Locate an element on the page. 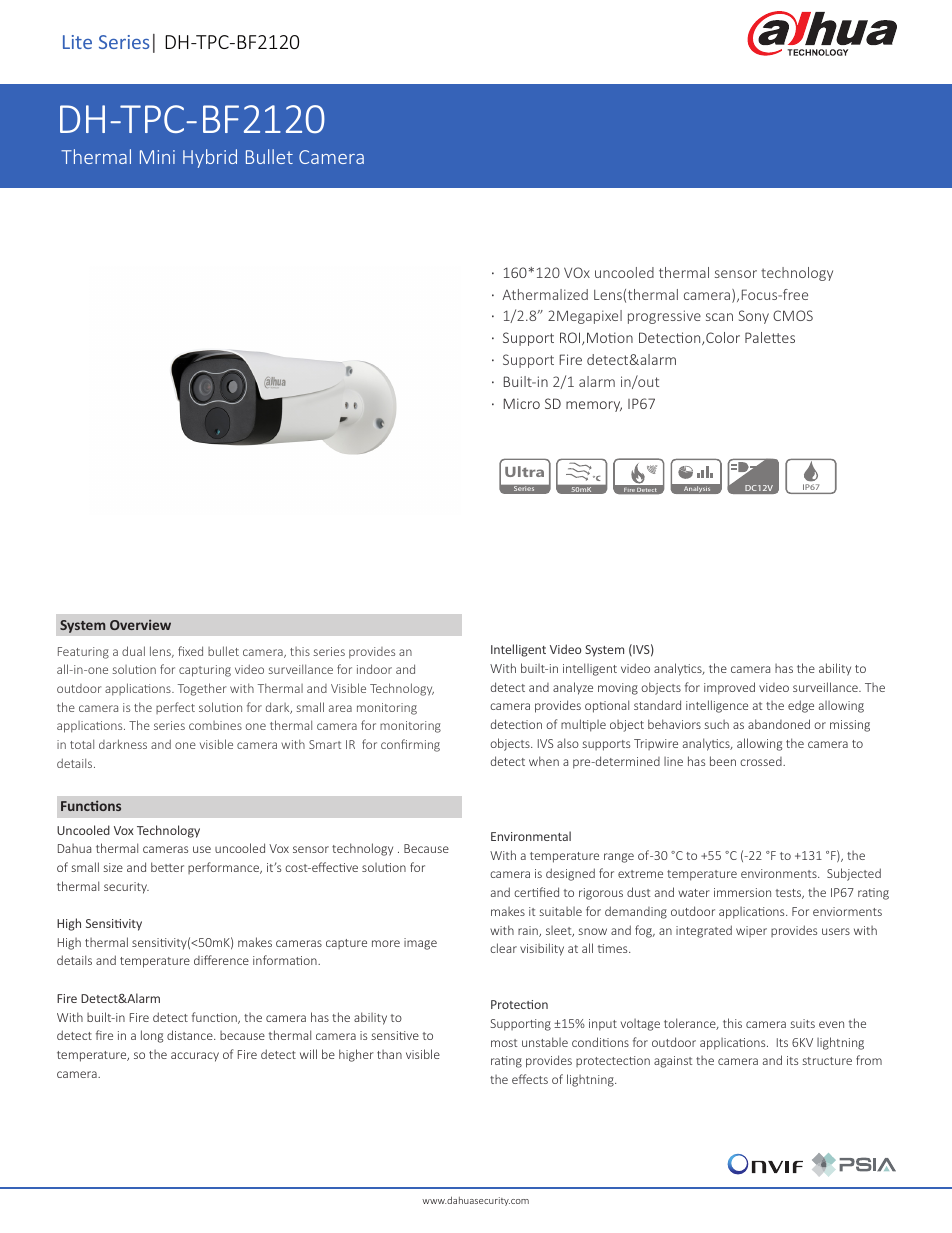 The width and height of the document is (952, 1233). accuracy is located at coordinates (195, 1057).
